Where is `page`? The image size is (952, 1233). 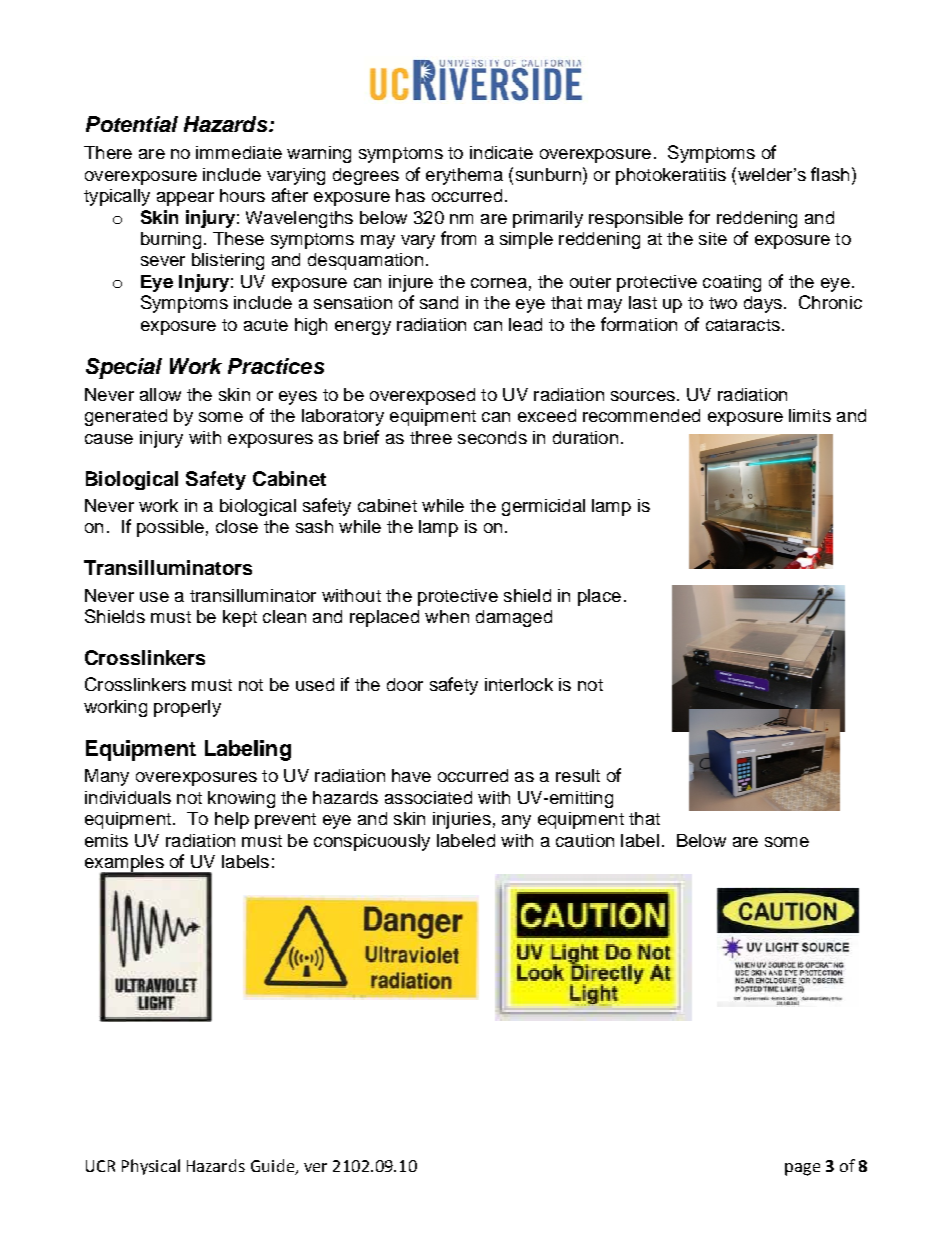 page is located at coordinates (802, 1169).
